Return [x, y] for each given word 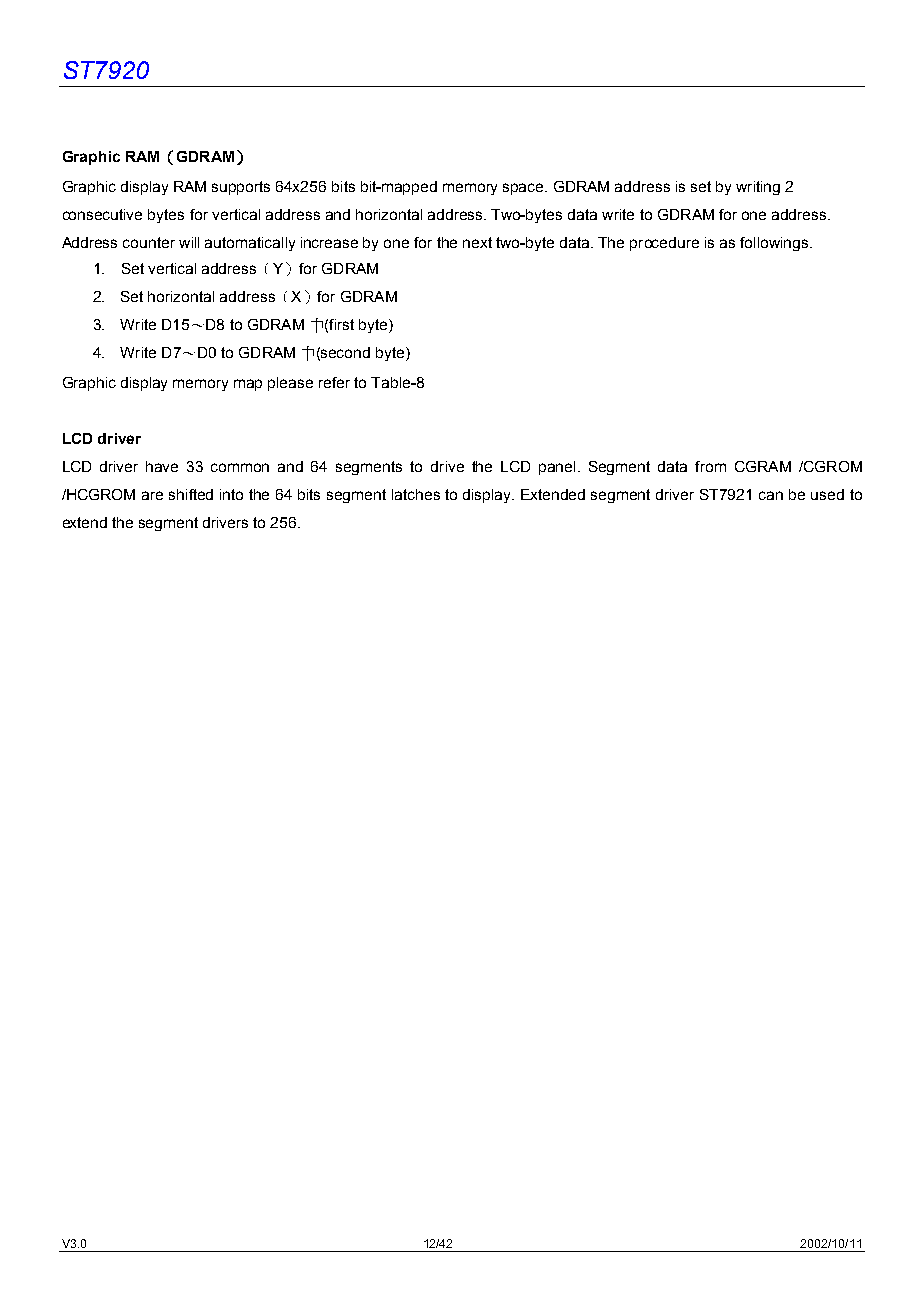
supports [241, 188]
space [524, 189]
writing [758, 188]
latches [416, 494]
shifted [191, 494]
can [771, 495]
